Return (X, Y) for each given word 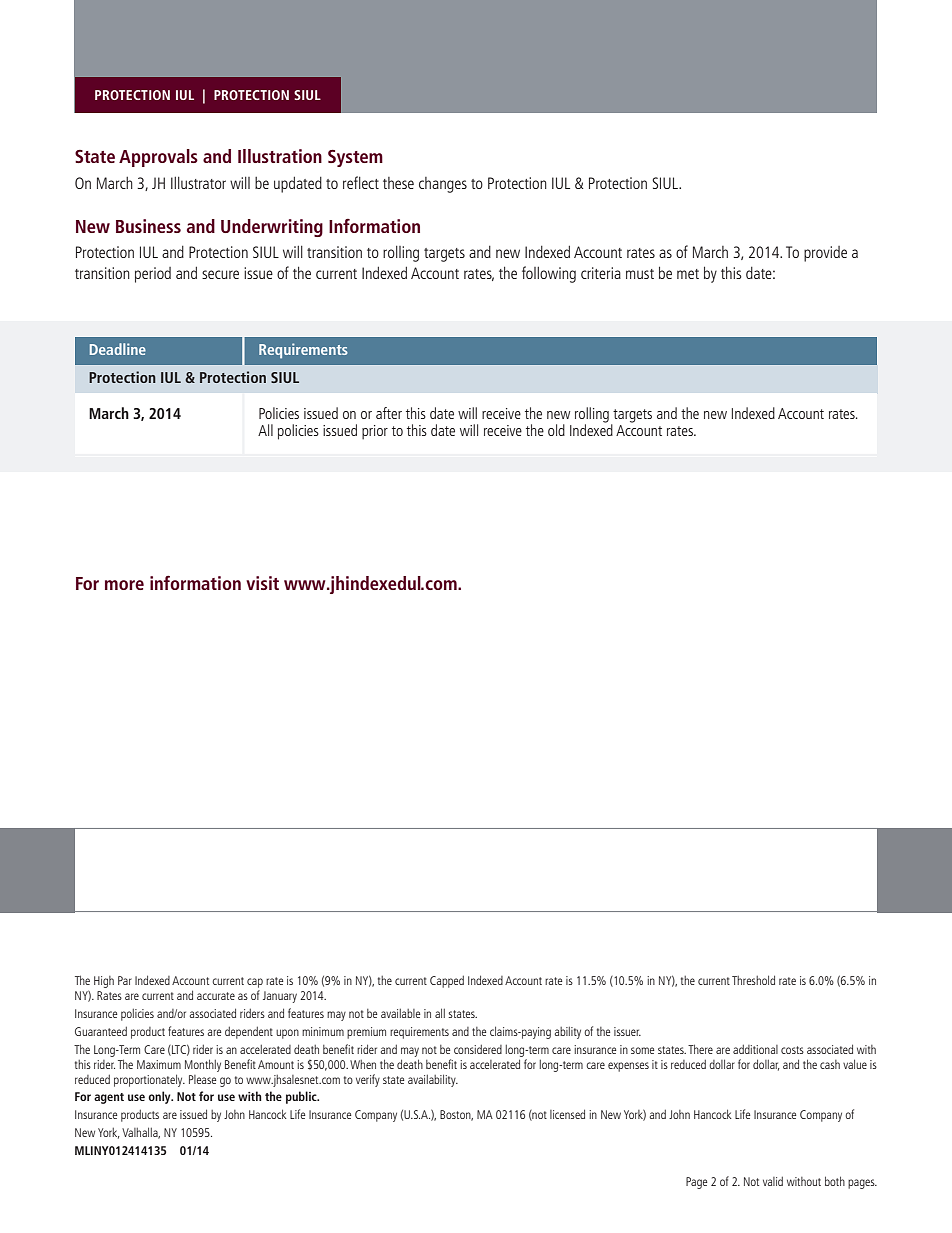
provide (825, 254)
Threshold (753, 980)
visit (262, 583)
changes (443, 185)
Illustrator (198, 183)
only (160, 1097)
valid (773, 1181)
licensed (567, 1114)
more (124, 585)
